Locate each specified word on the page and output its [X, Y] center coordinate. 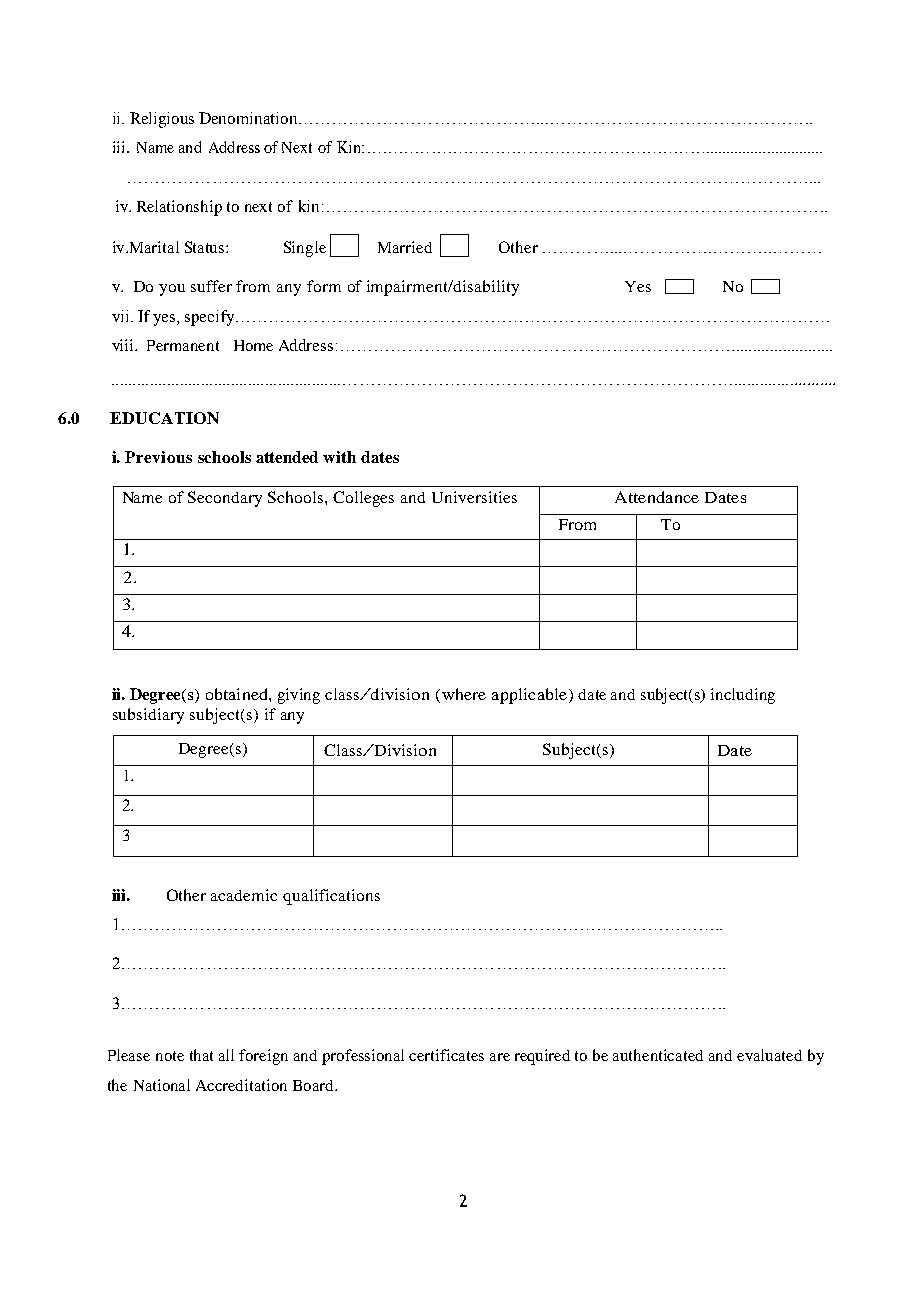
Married [405, 247]
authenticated [658, 1055]
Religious [162, 120]
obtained [238, 694]
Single [305, 249]
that [201, 1055]
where [462, 695]
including [743, 696]
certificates [446, 1055]
